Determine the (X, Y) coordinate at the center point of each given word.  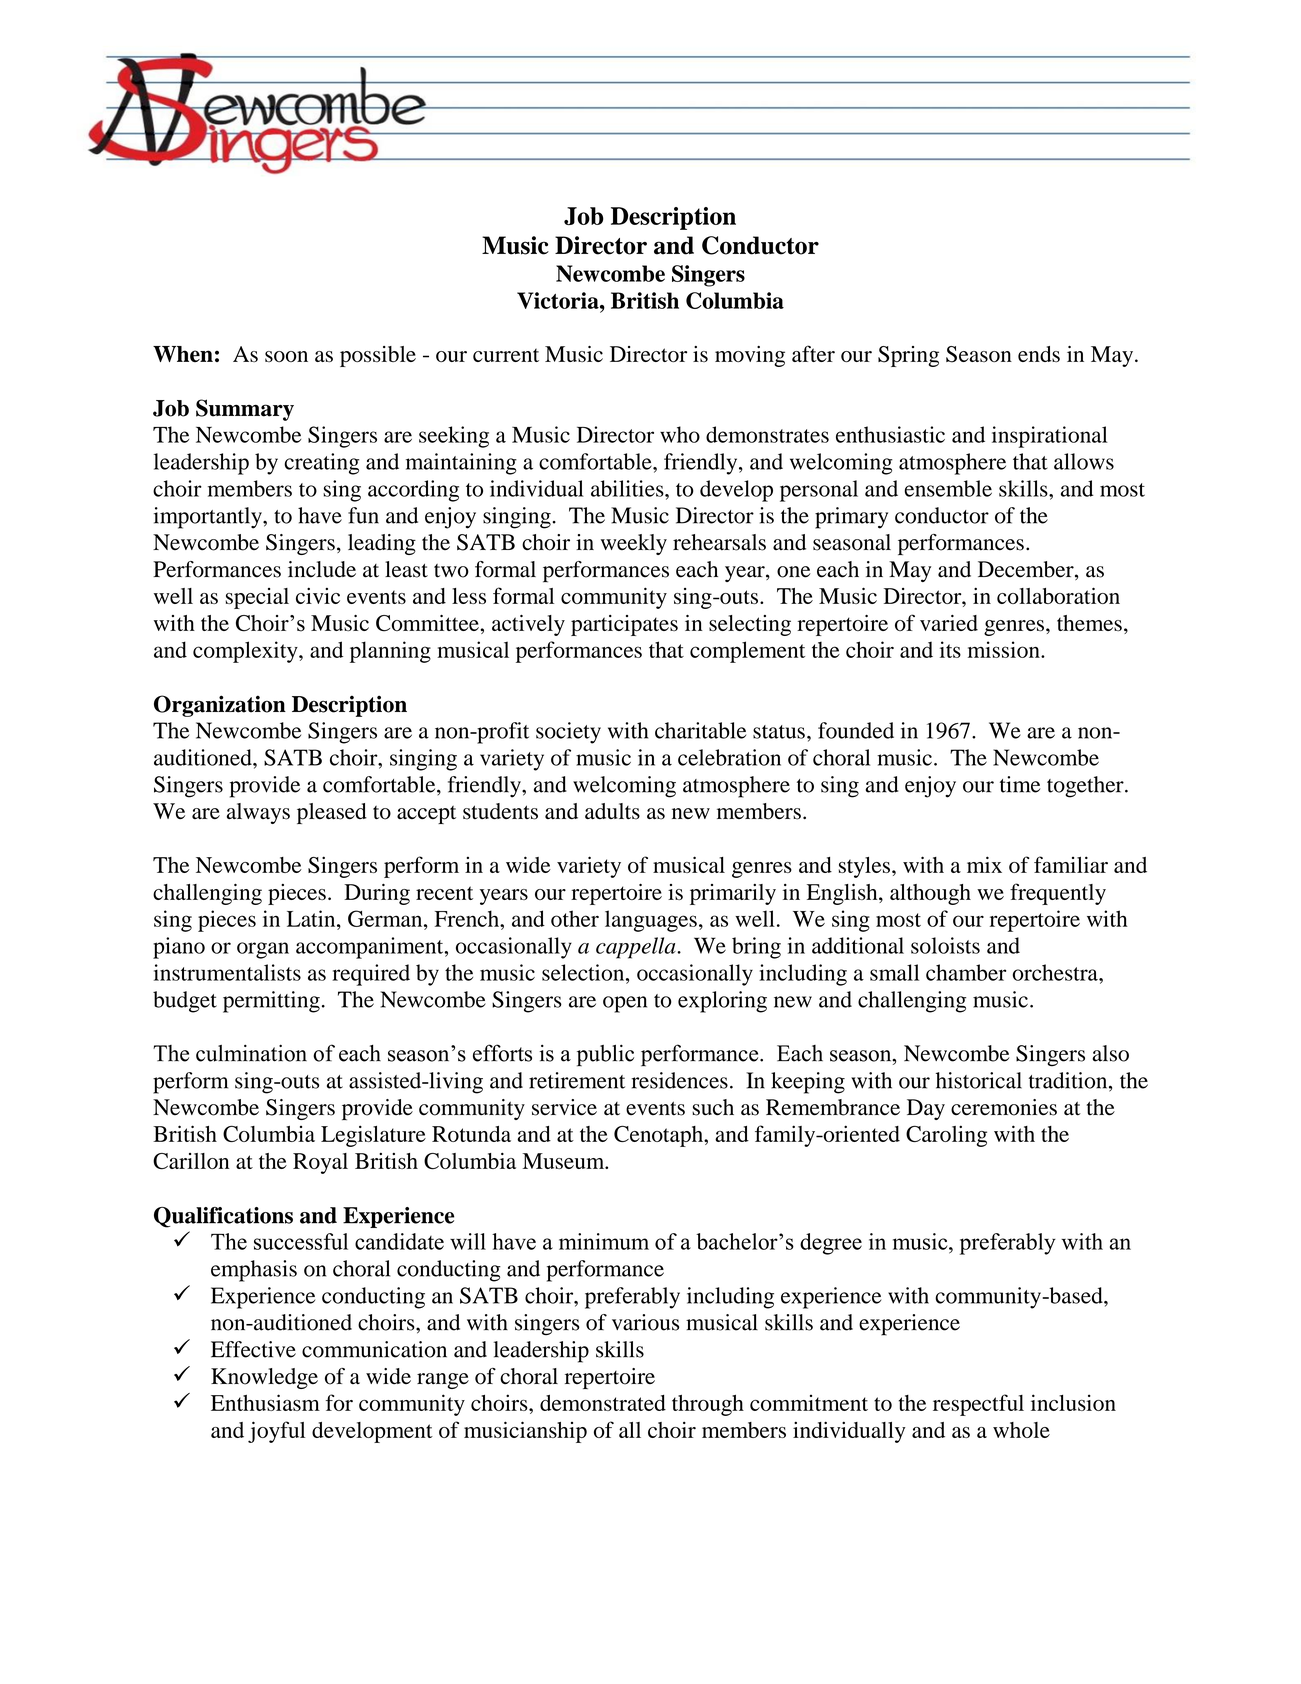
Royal (320, 1163)
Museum (564, 1161)
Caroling (946, 1136)
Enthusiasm (265, 1402)
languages (651, 921)
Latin (312, 918)
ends (1039, 354)
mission (1005, 649)
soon (286, 356)
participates (624, 625)
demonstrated (603, 1403)
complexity (246, 652)
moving (750, 356)
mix (984, 864)
